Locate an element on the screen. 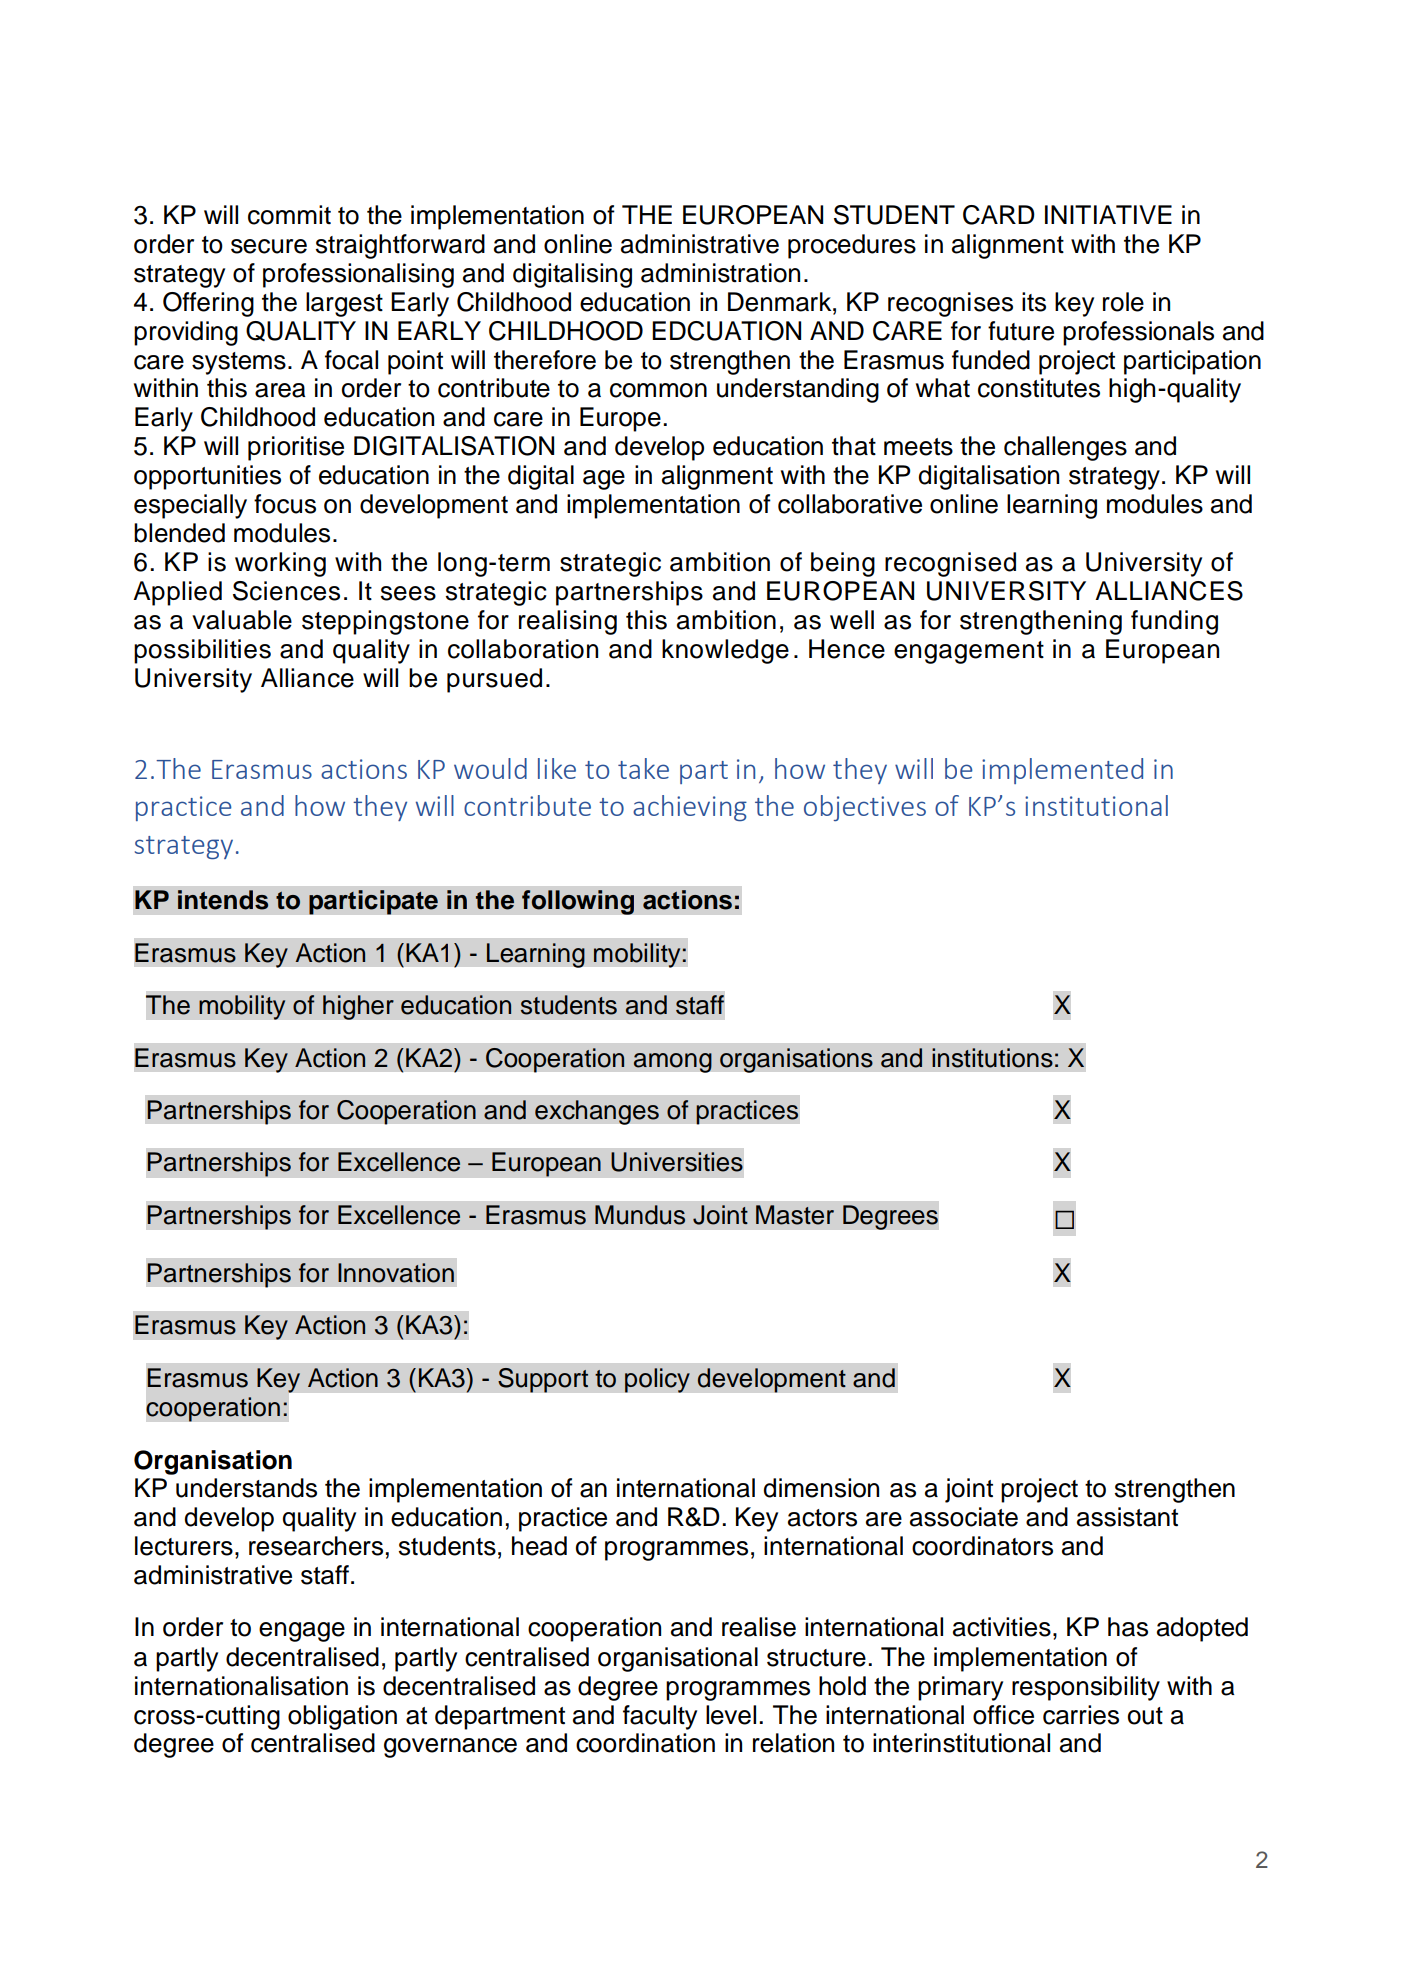 The width and height of the screenshot is (1401, 1982). possibilities is located at coordinates (202, 651).
